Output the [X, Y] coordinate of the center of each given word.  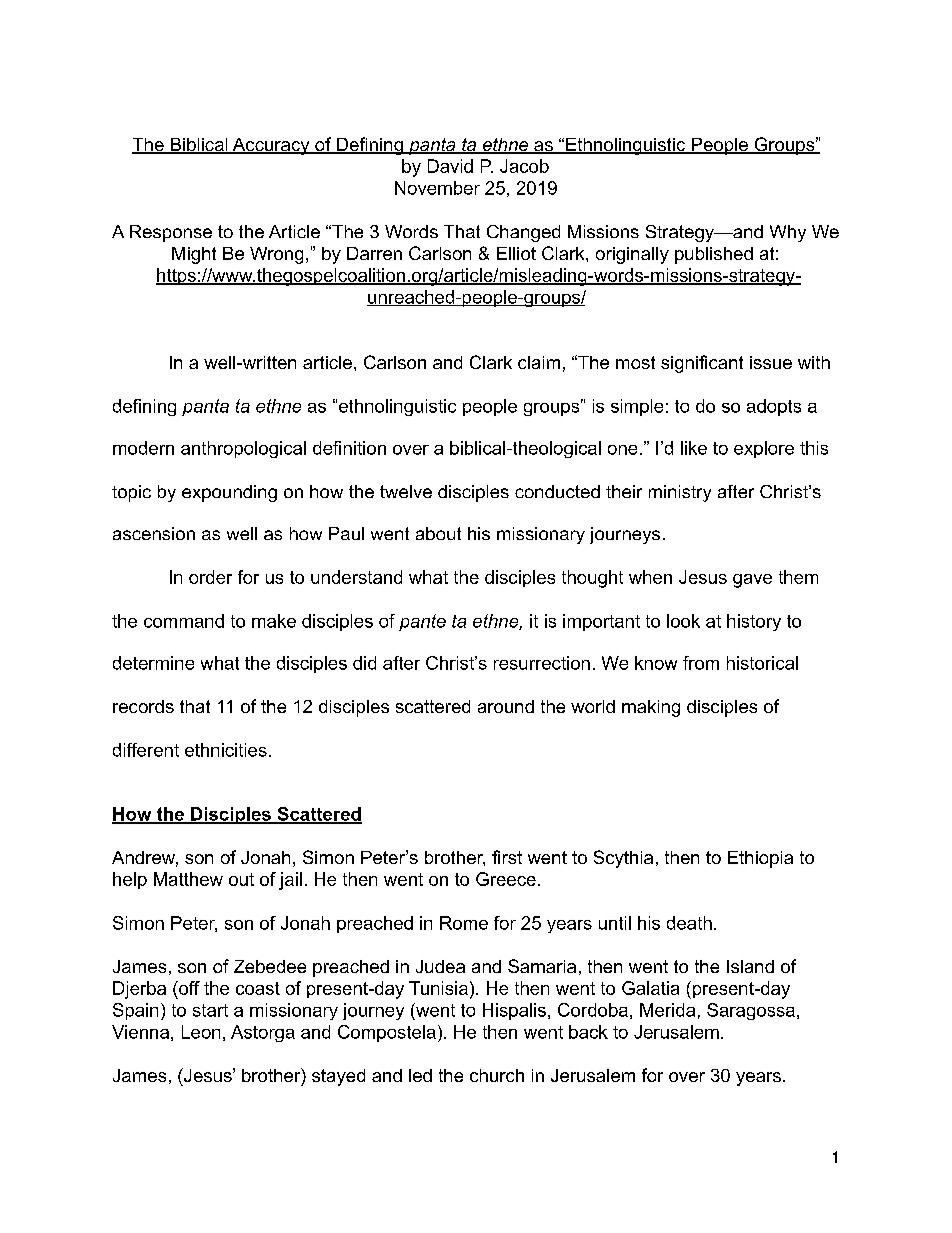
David [450, 166]
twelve [406, 491]
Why [788, 233]
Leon [201, 1032]
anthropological [243, 449]
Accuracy [271, 146]
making [651, 708]
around [506, 706]
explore [764, 449]
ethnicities [226, 750]
